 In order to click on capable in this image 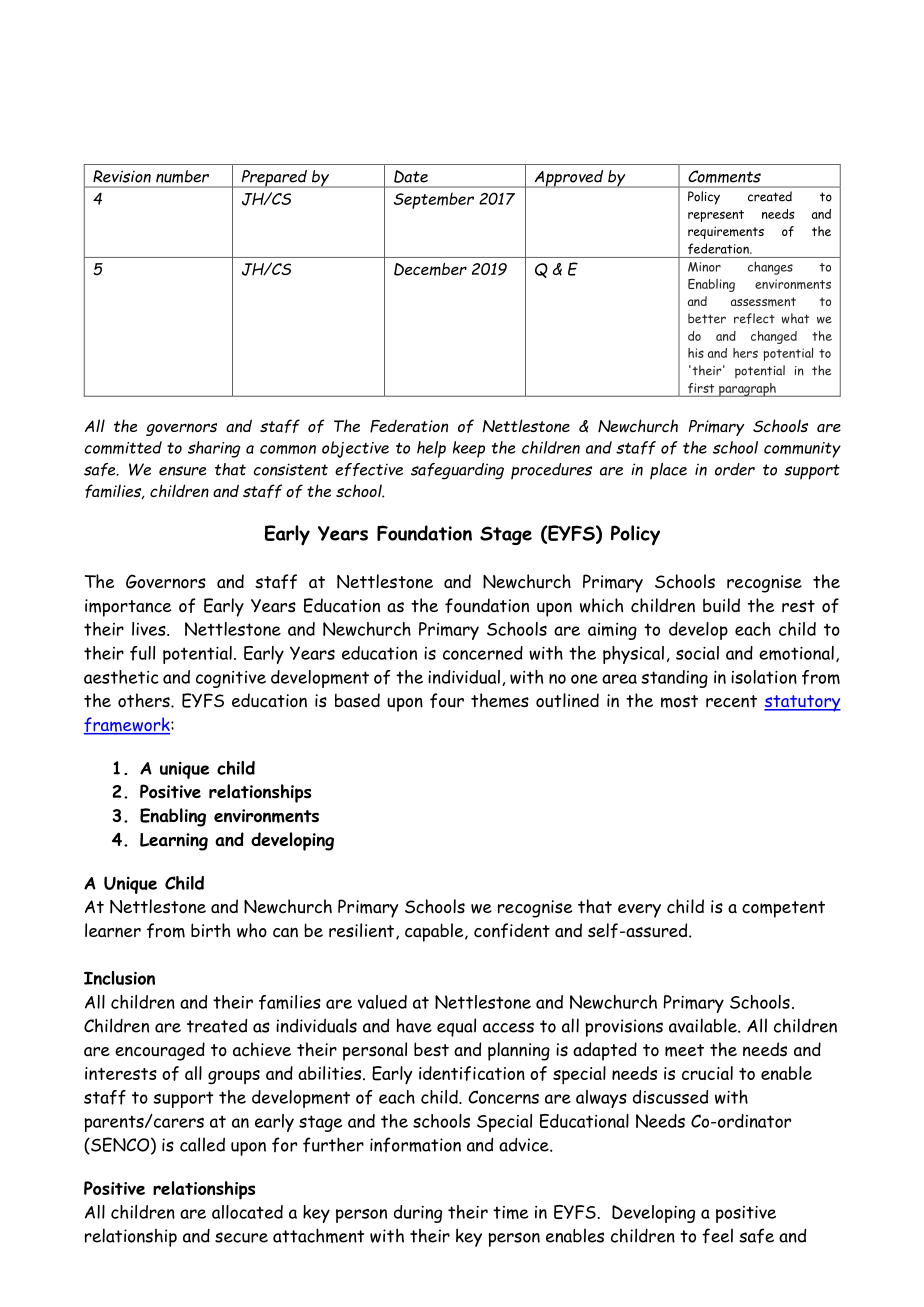, I will do `click(435, 932)`.
